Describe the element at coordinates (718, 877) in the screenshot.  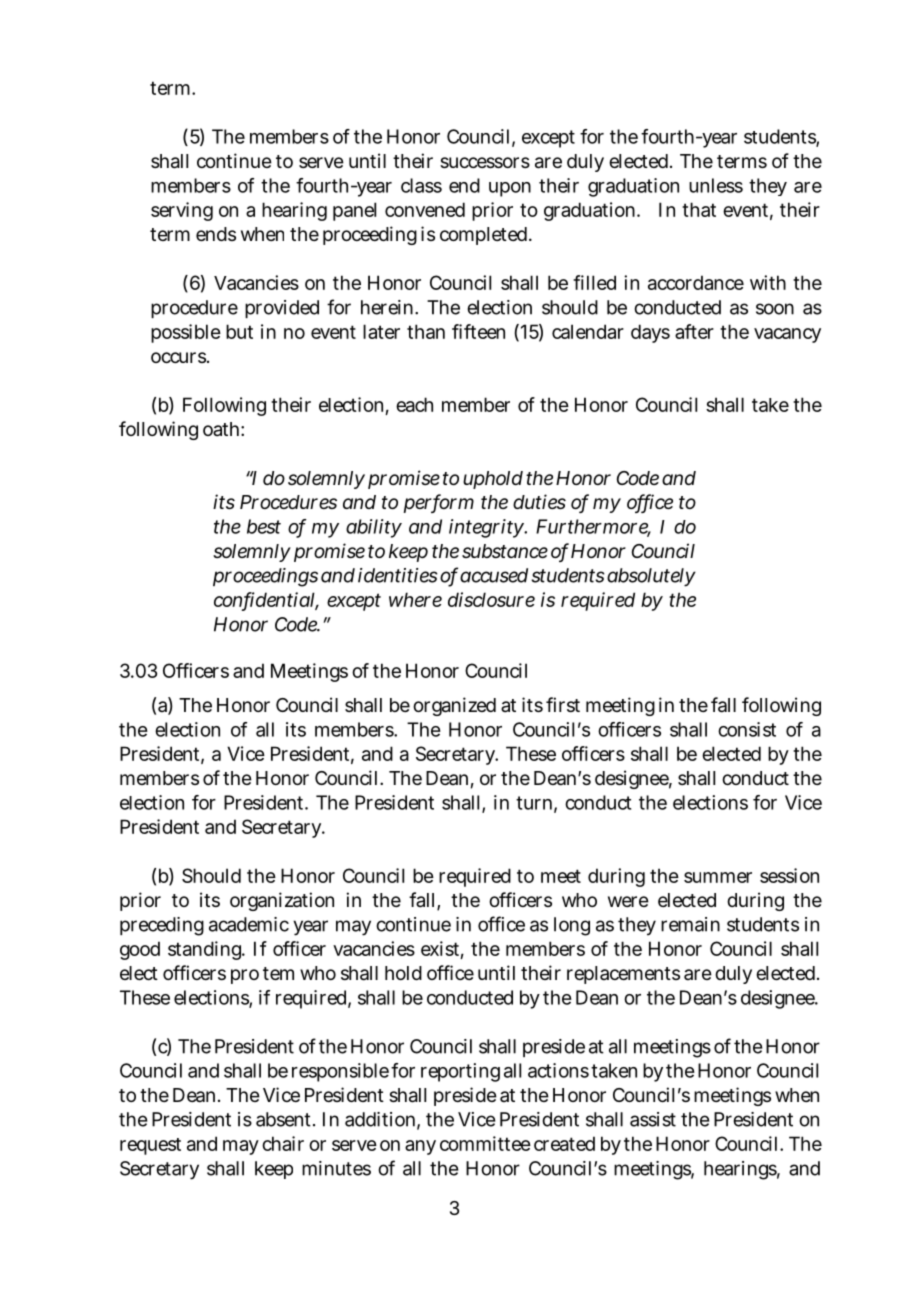
I see `summer` at that location.
